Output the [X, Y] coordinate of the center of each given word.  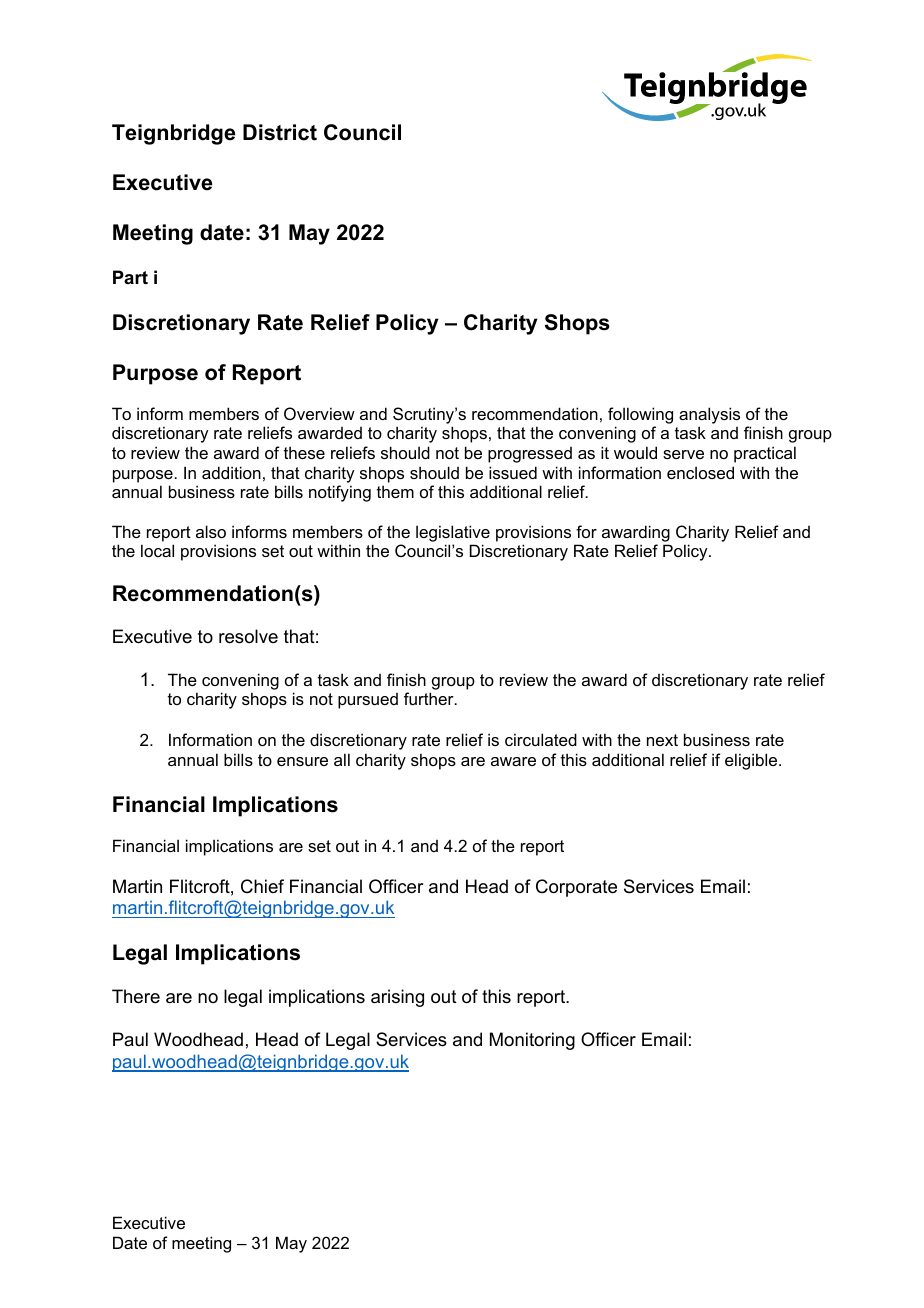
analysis [709, 415]
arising [397, 998]
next [662, 740]
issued [513, 472]
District [280, 132]
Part [130, 277]
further [430, 698]
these [304, 452]
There [136, 996]
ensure [302, 761]
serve [683, 454]
